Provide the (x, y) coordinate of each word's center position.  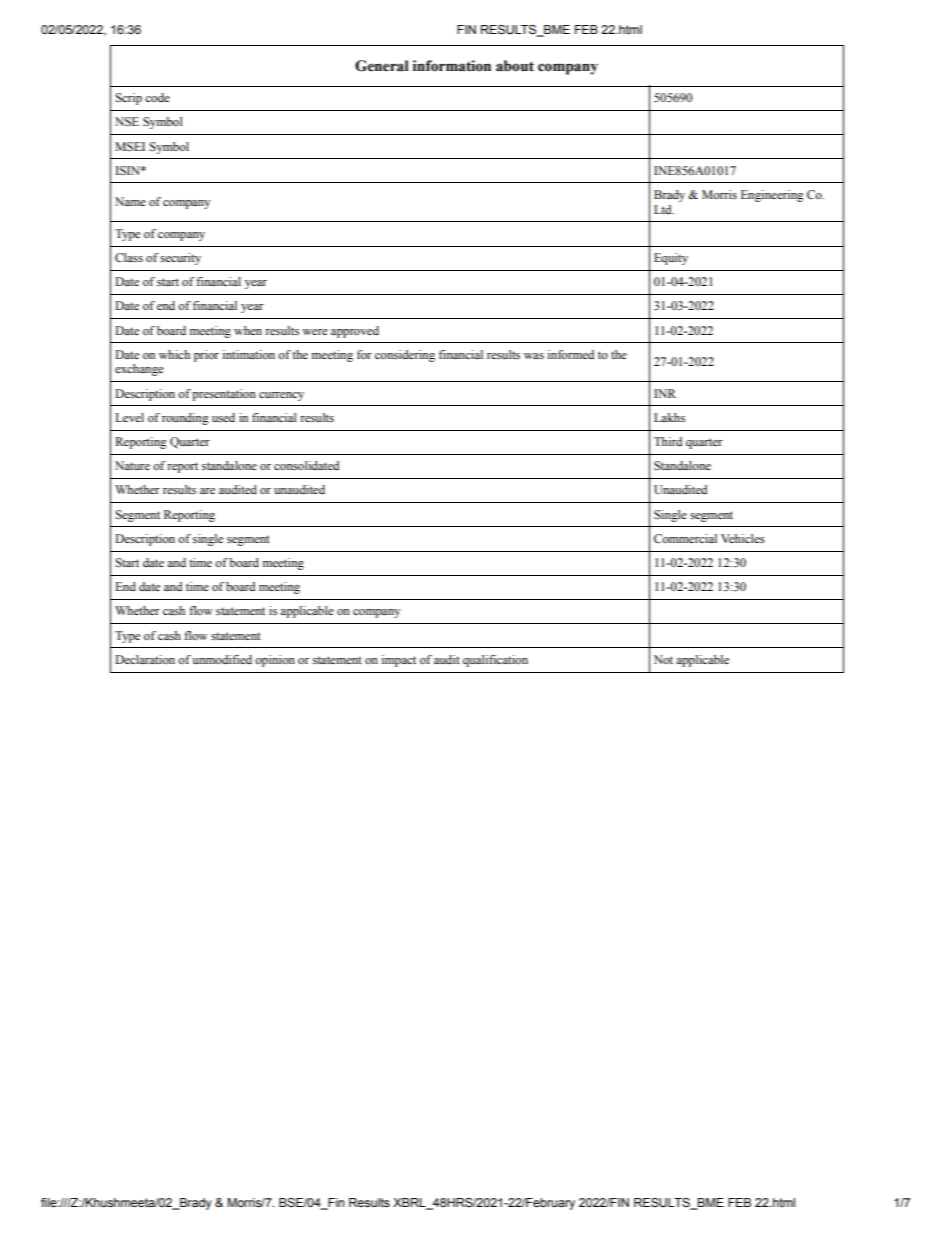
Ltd (664, 209)
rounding (185, 419)
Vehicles (743, 538)
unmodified (222, 659)
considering (405, 356)
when (248, 330)
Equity (671, 259)
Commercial (685, 538)
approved (355, 332)
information (452, 66)
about (515, 66)
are (207, 491)
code (157, 97)
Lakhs (669, 417)
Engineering (772, 196)
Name (130, 201)
